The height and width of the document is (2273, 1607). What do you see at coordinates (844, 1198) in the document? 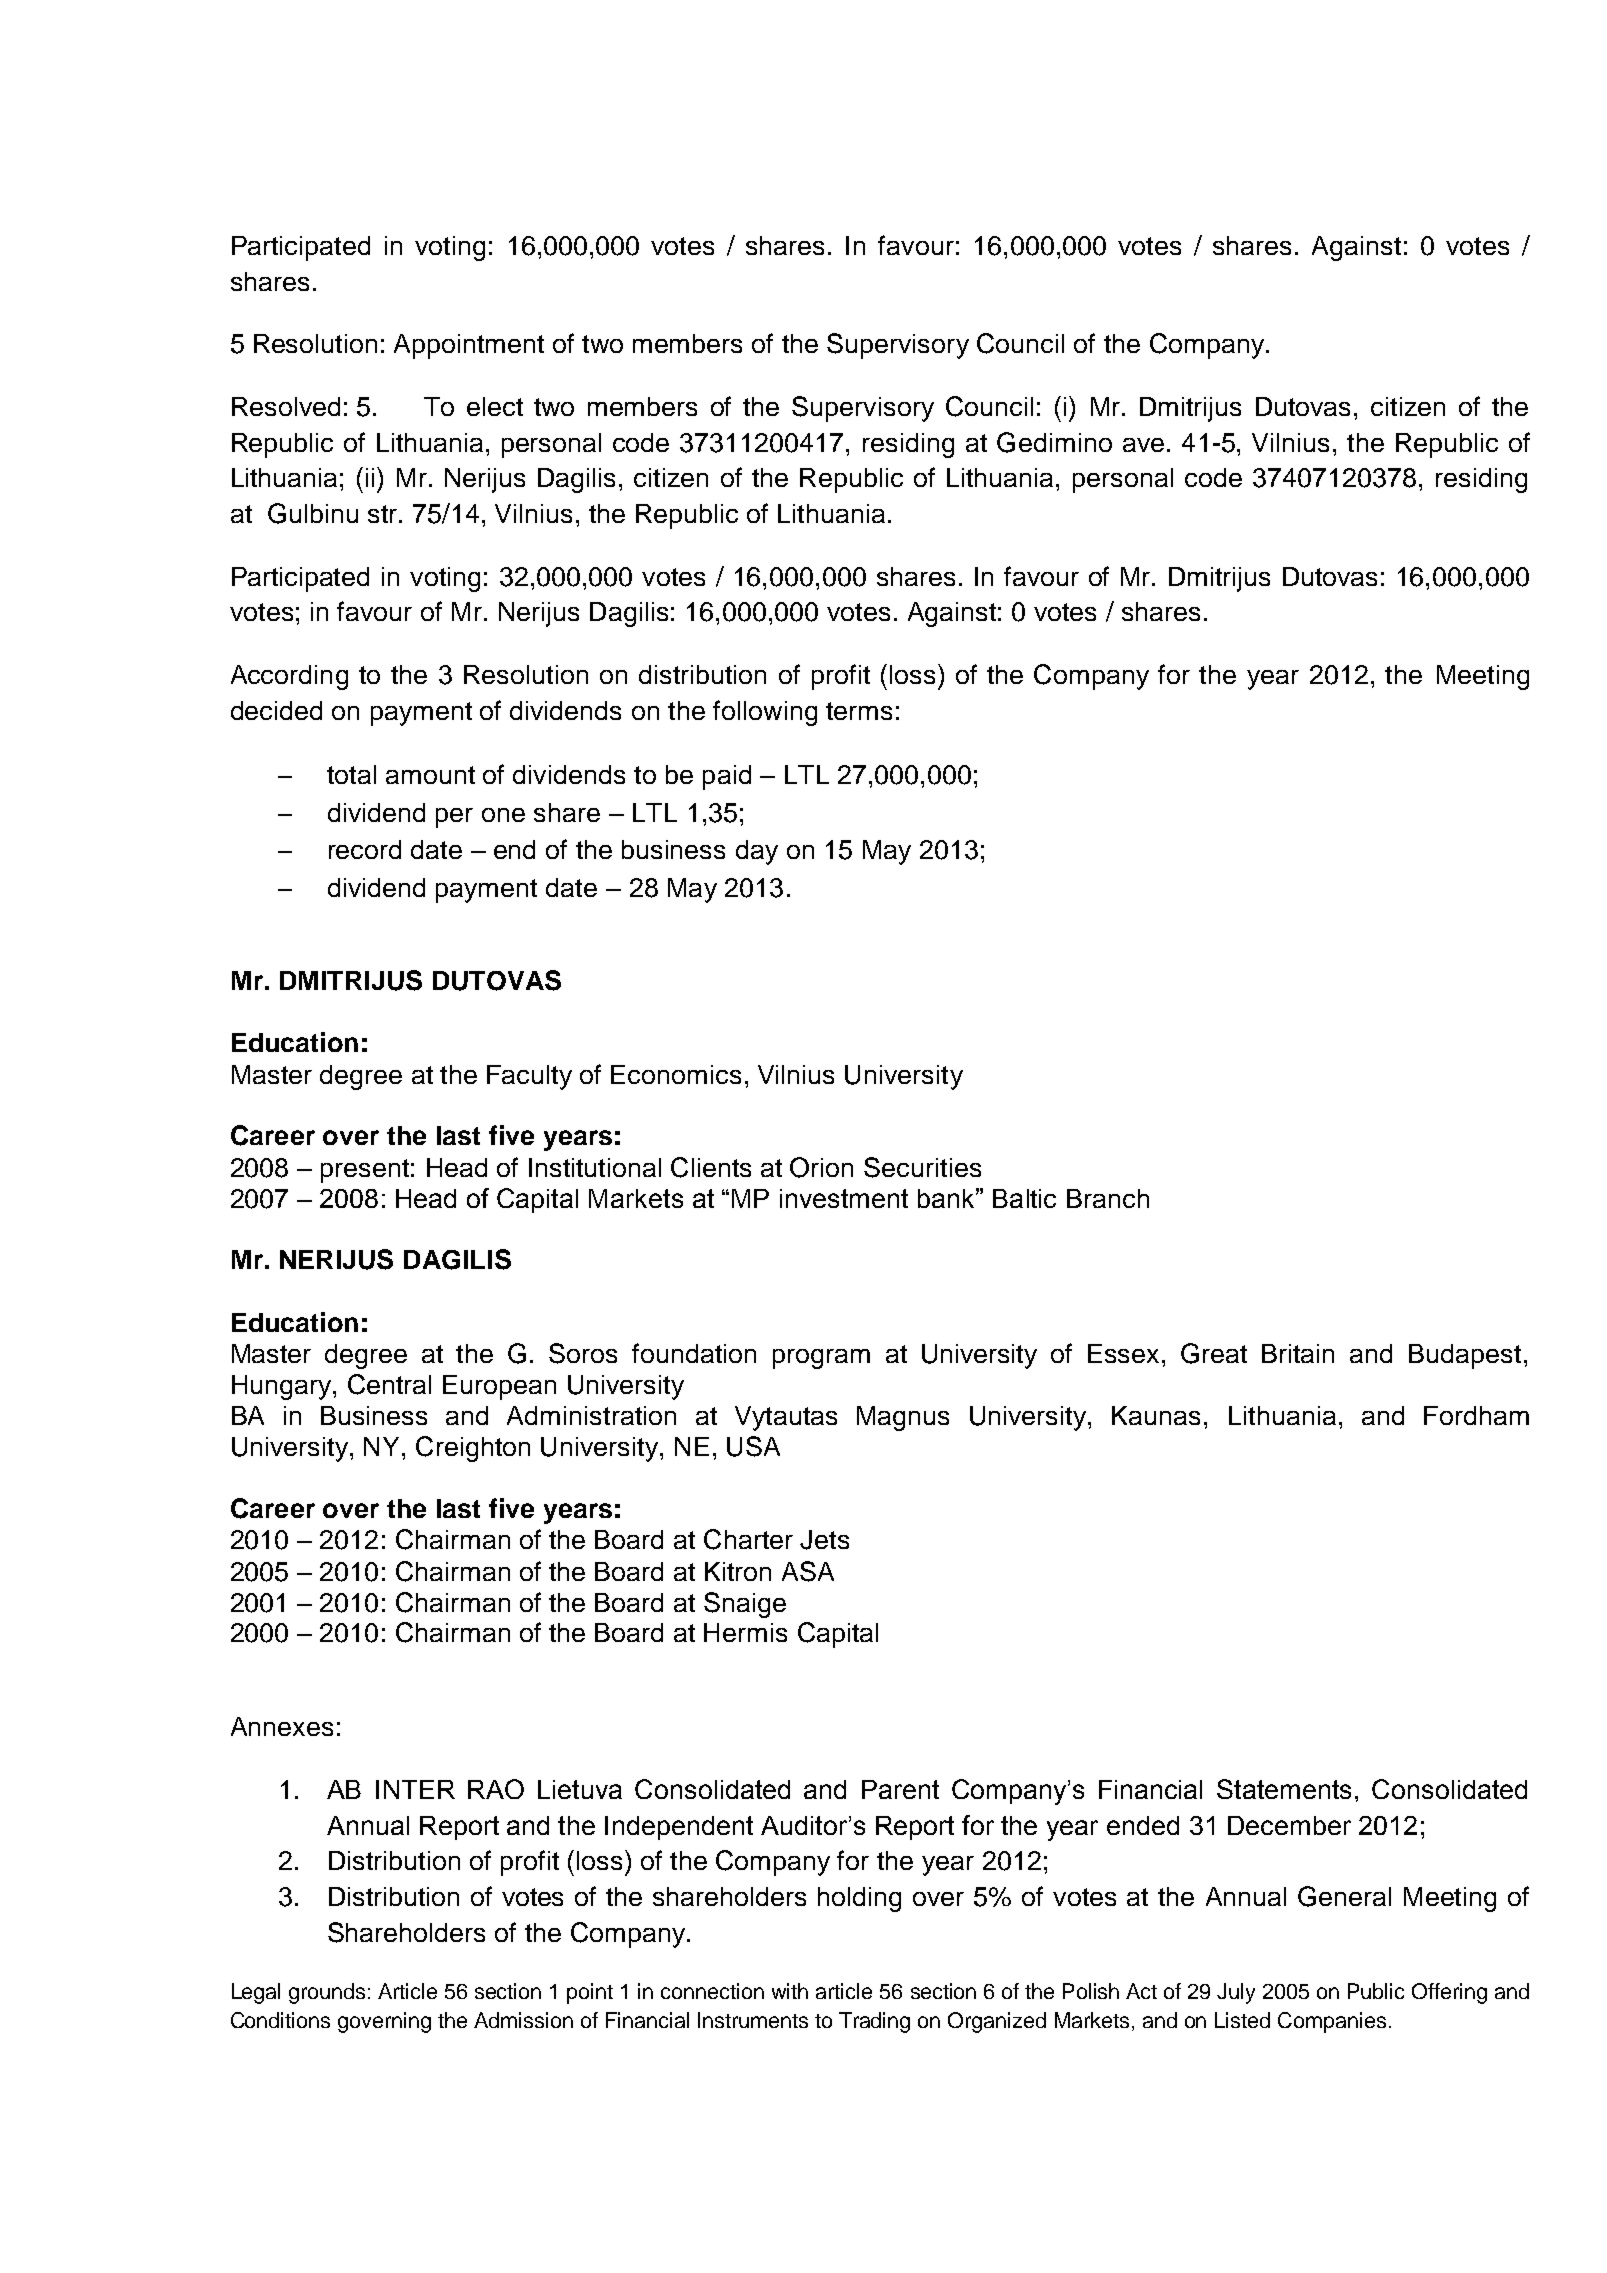
I see `investment` at bounding box center [844, 1198].
